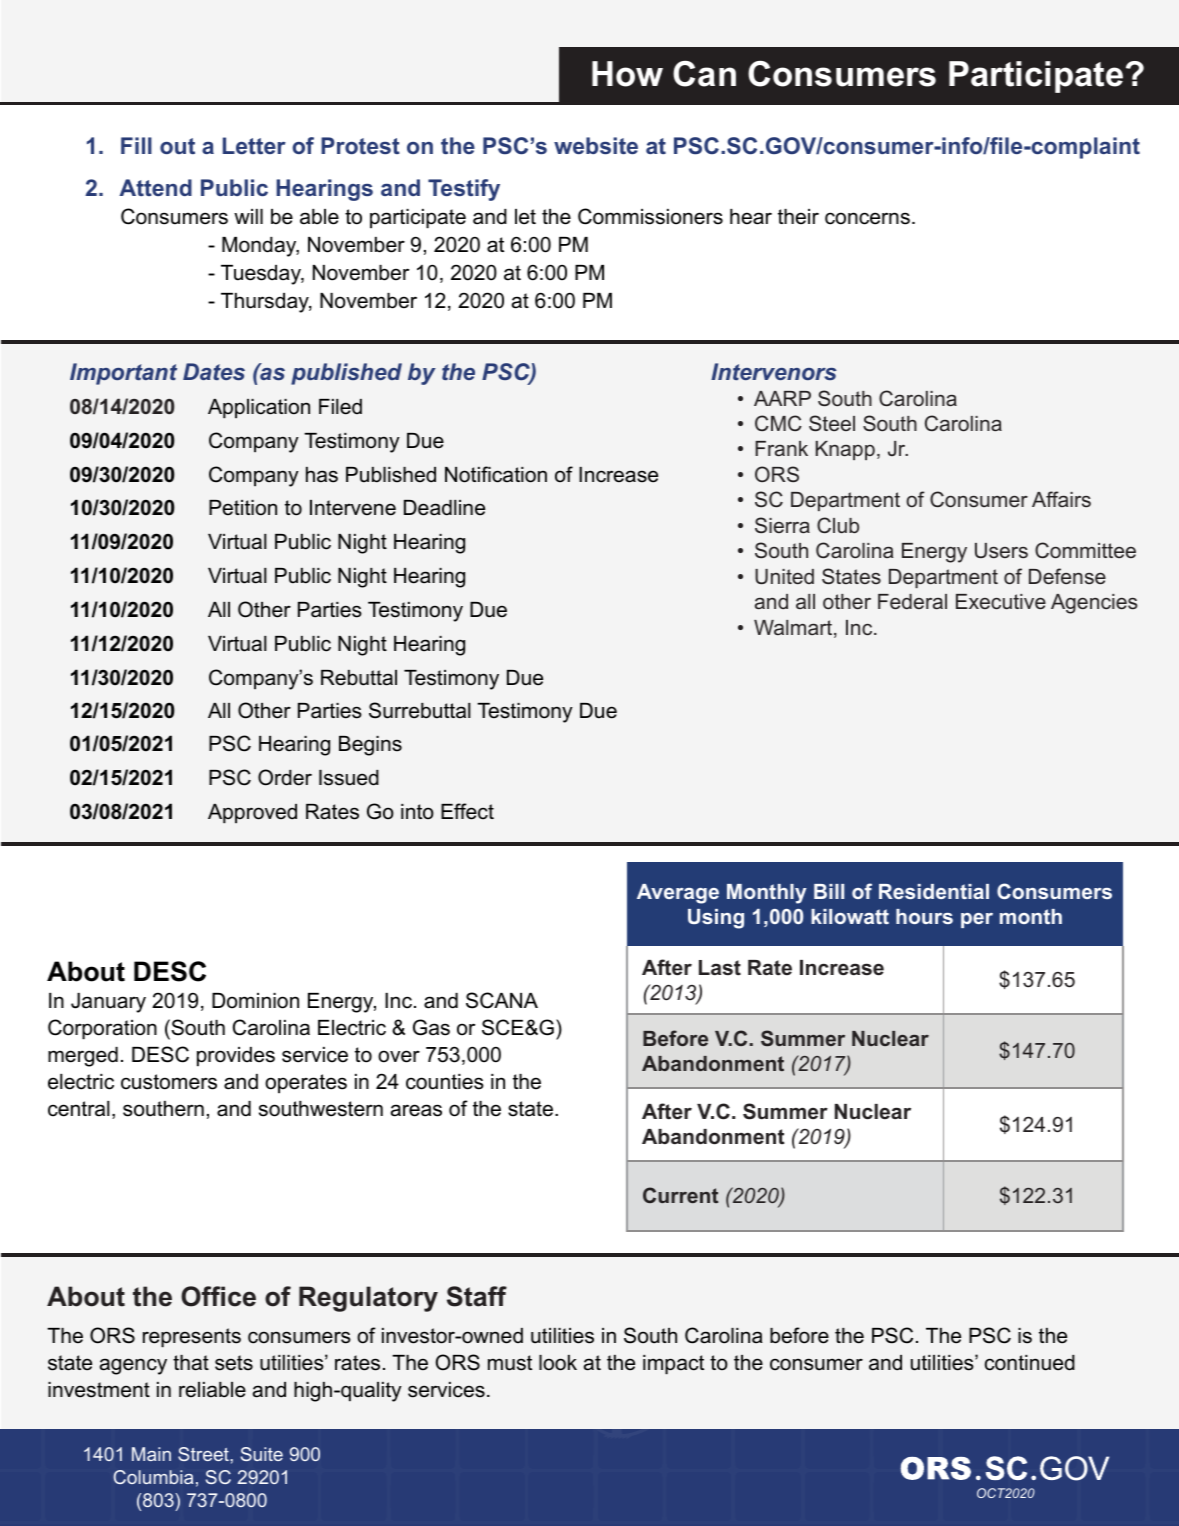 Image resolution: width=1179 pixels, height=1526 pixels. What do you see at coordinates (496, 474) in the document?
I see `Notification` at bounding box center [496, 474].
